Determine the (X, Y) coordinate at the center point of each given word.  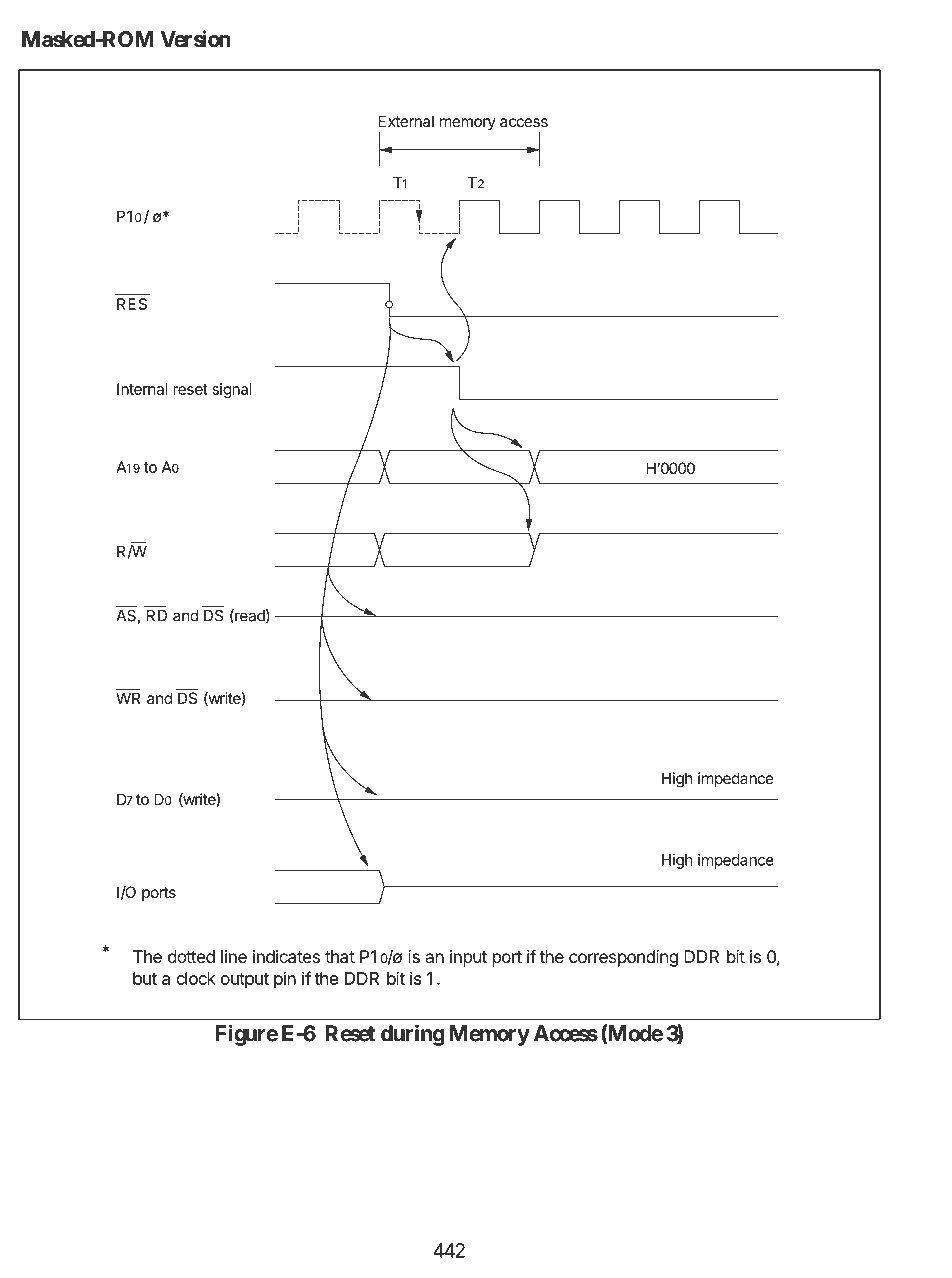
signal (232, 390)
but (145, 978)
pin (285, 980)
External (406, 121)
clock (196, 978)
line (234, 956)
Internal (142, 389)
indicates (286, 956)
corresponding (623, 958)
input (468, 958)
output (245, 981)
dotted (191, 956)
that (340, 956)
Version (195, 39)
